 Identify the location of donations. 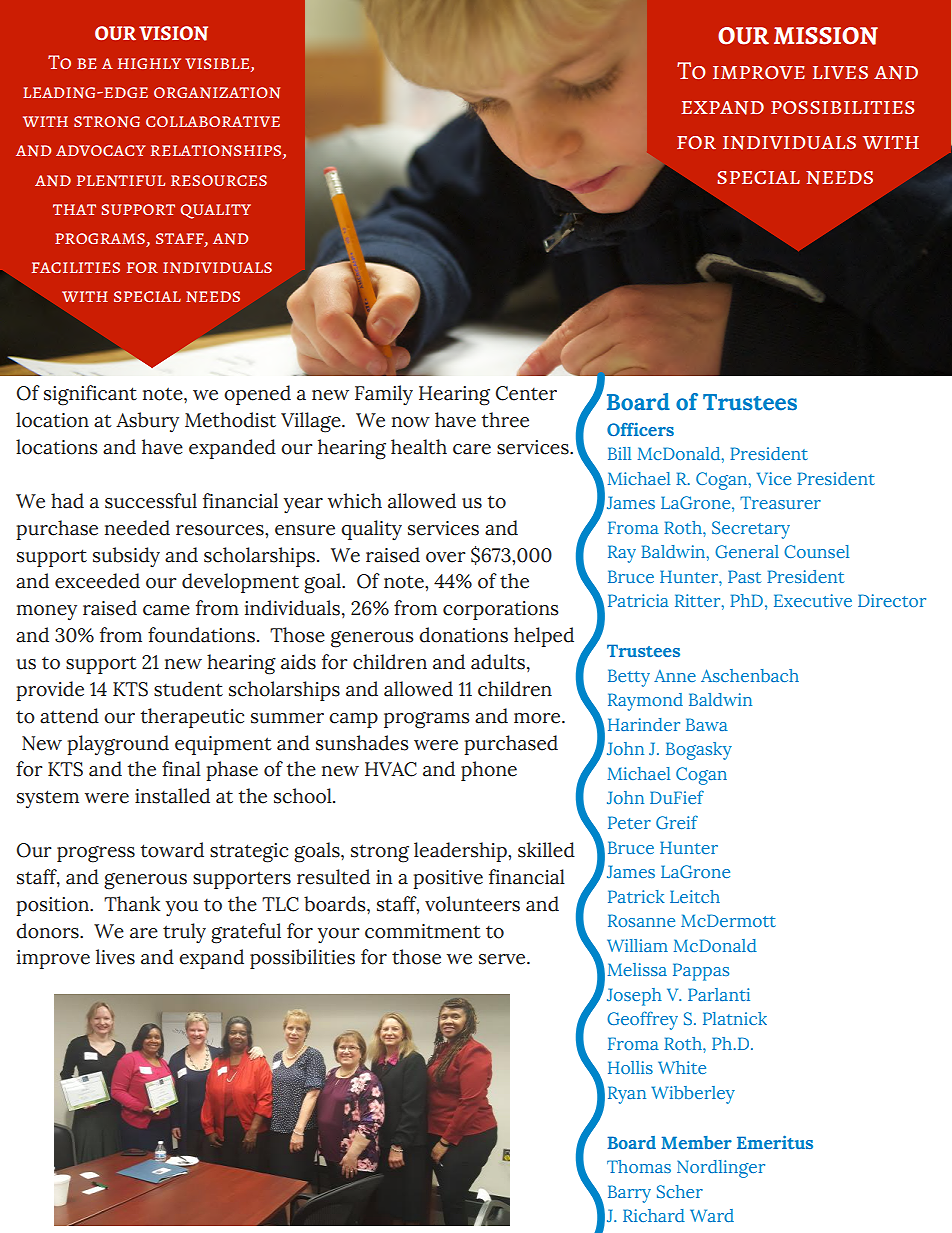
(463, 635).
